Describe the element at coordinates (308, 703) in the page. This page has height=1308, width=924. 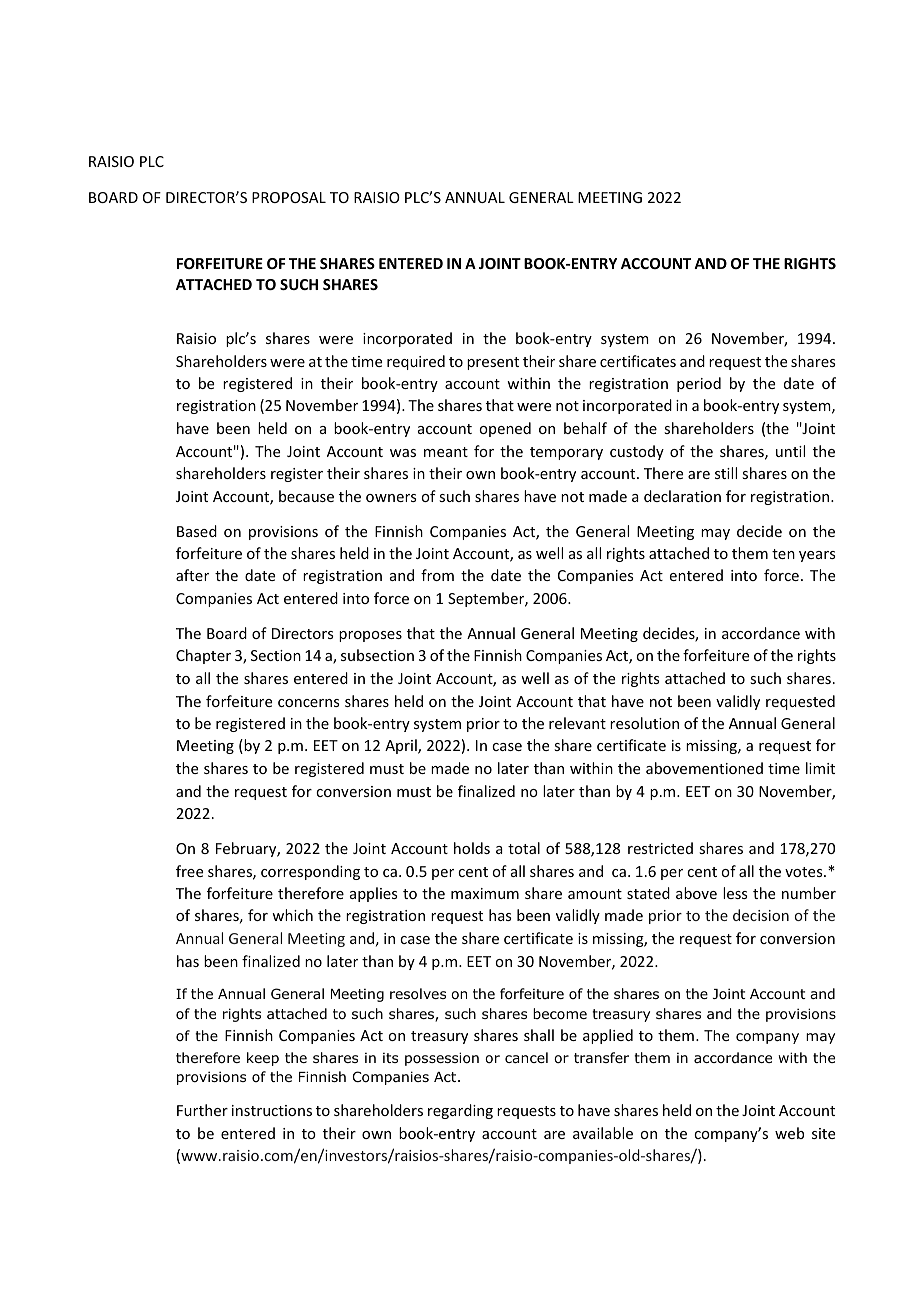
I see `concerns` at that location.
